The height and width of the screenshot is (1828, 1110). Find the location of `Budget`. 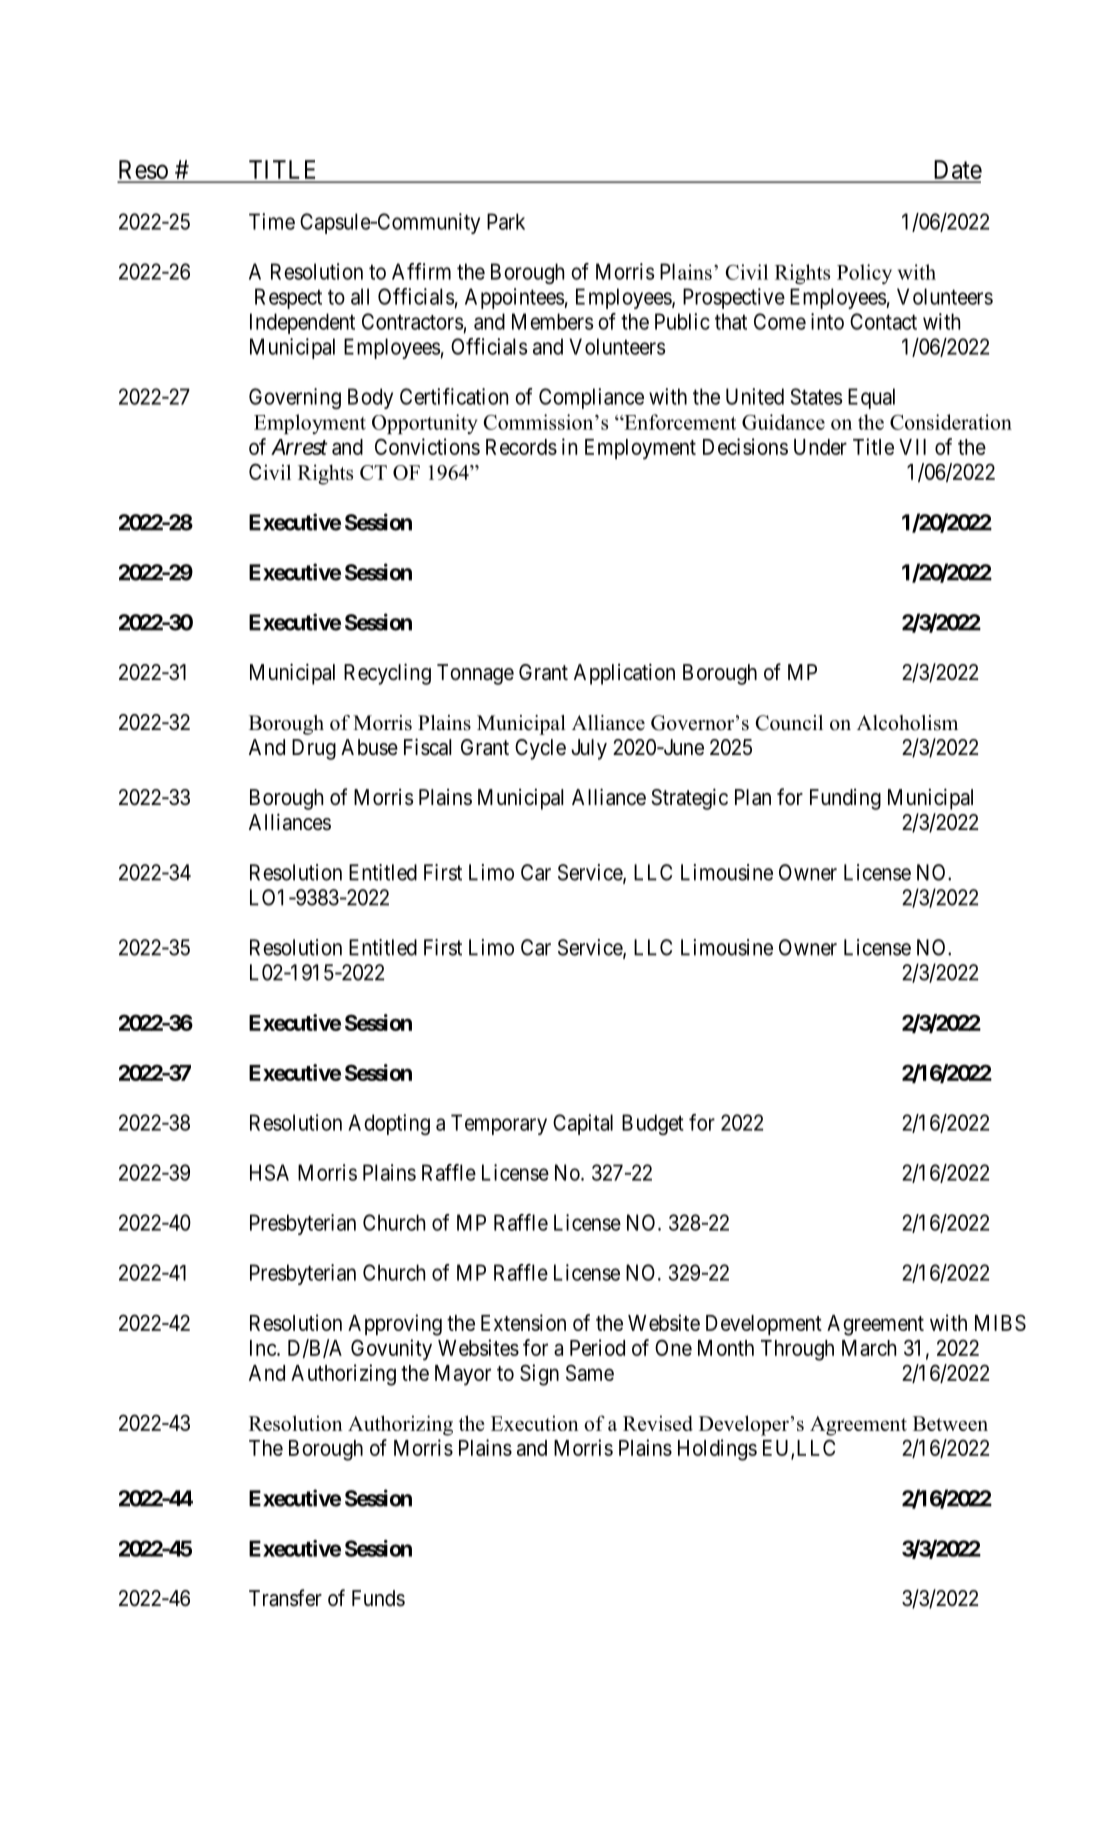

Budget is located at coordinates (653, 1124).
